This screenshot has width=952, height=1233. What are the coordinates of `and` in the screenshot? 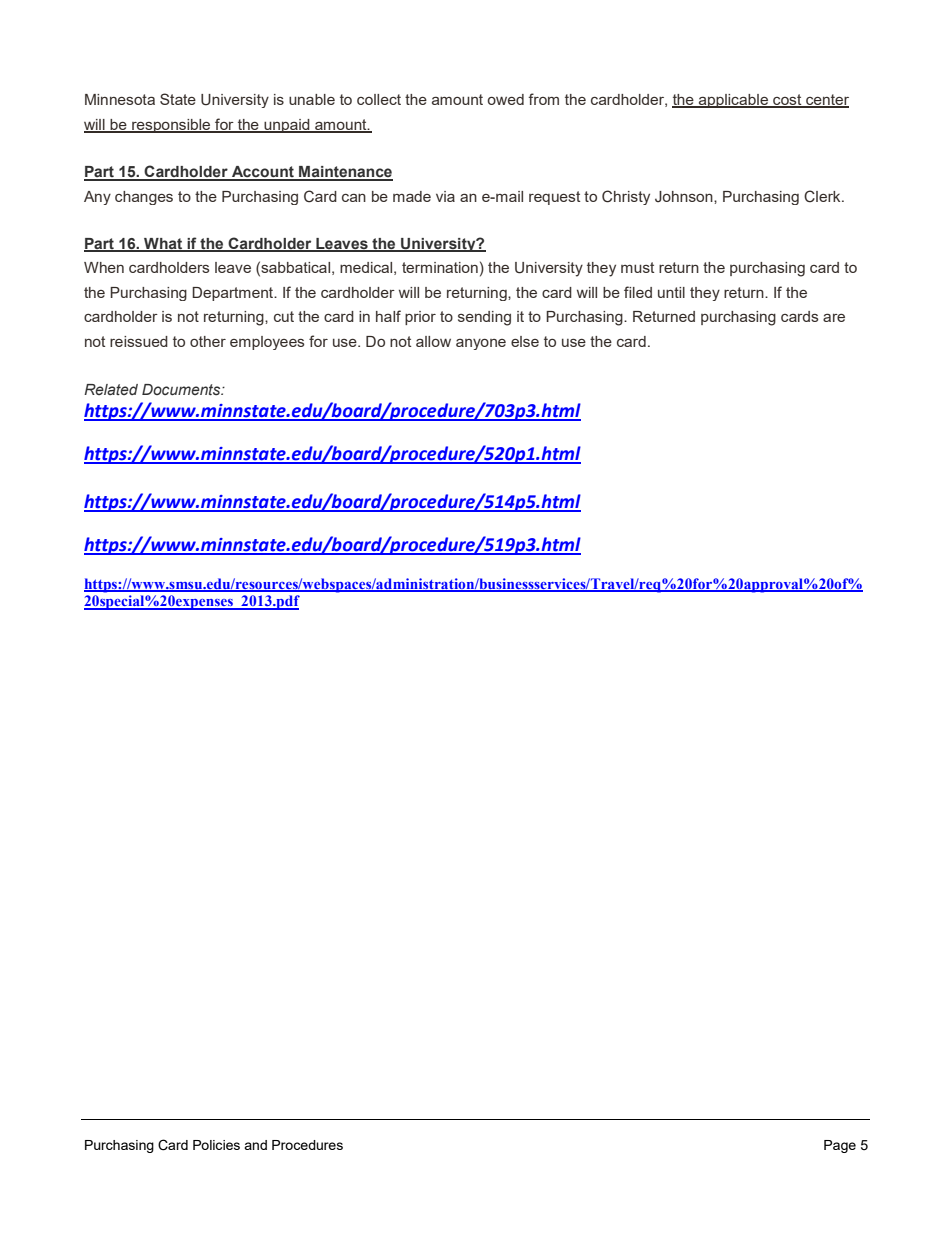 It's located at (255, 1145).
